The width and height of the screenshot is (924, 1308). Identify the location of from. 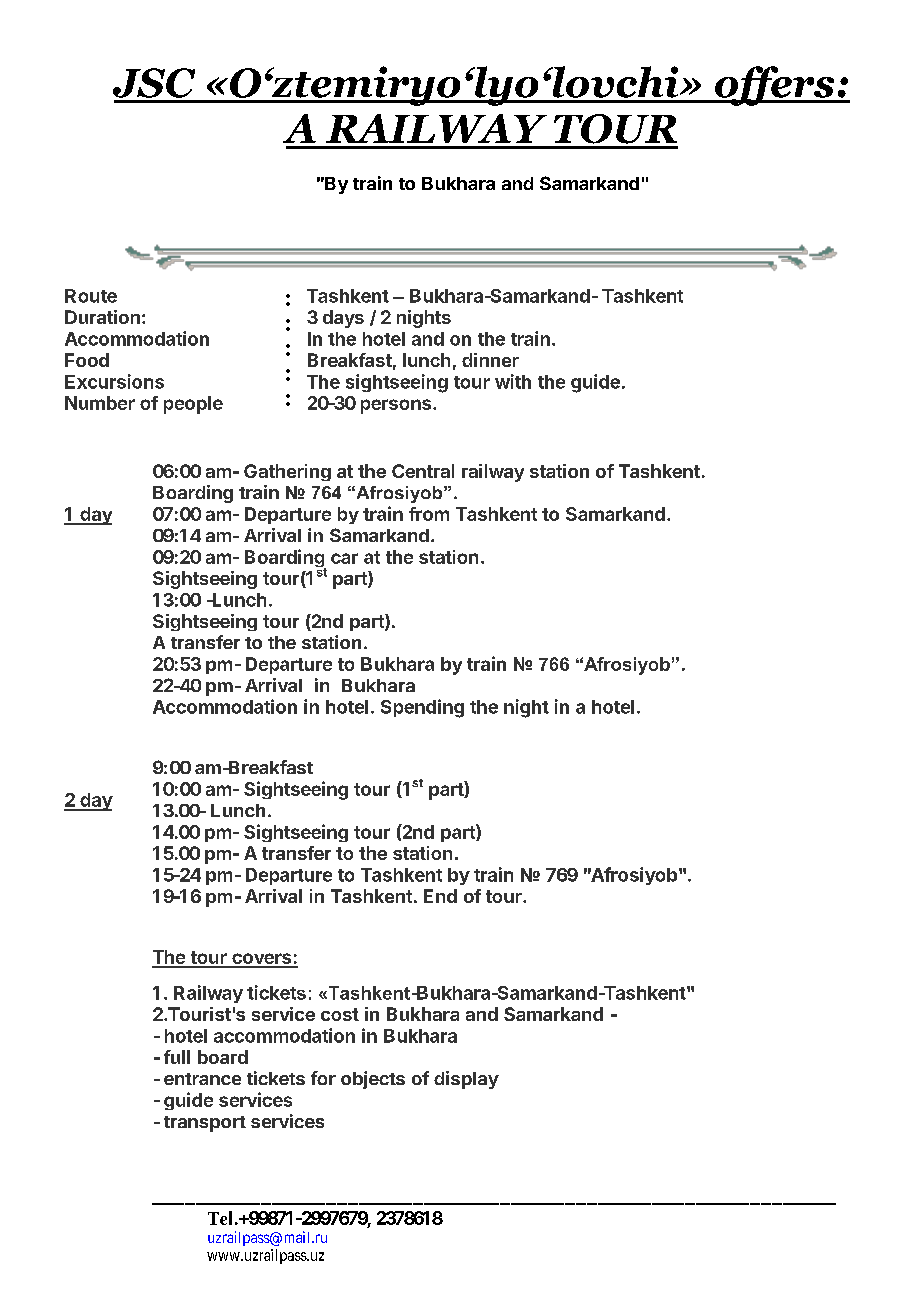
(429, 514).
